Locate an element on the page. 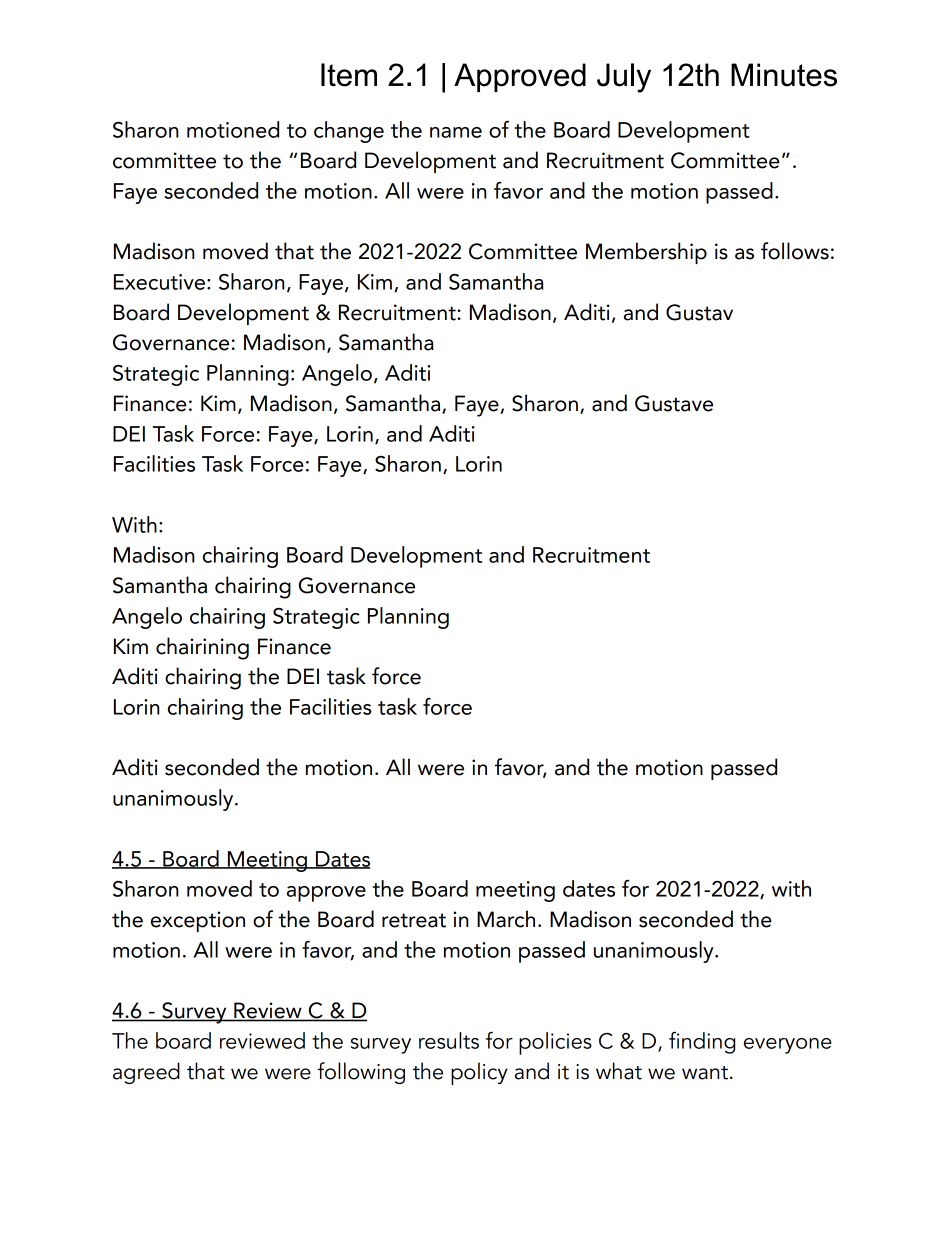 The width and height of the image is (952, 1233). retreat is located at coordinates (414, 920).
